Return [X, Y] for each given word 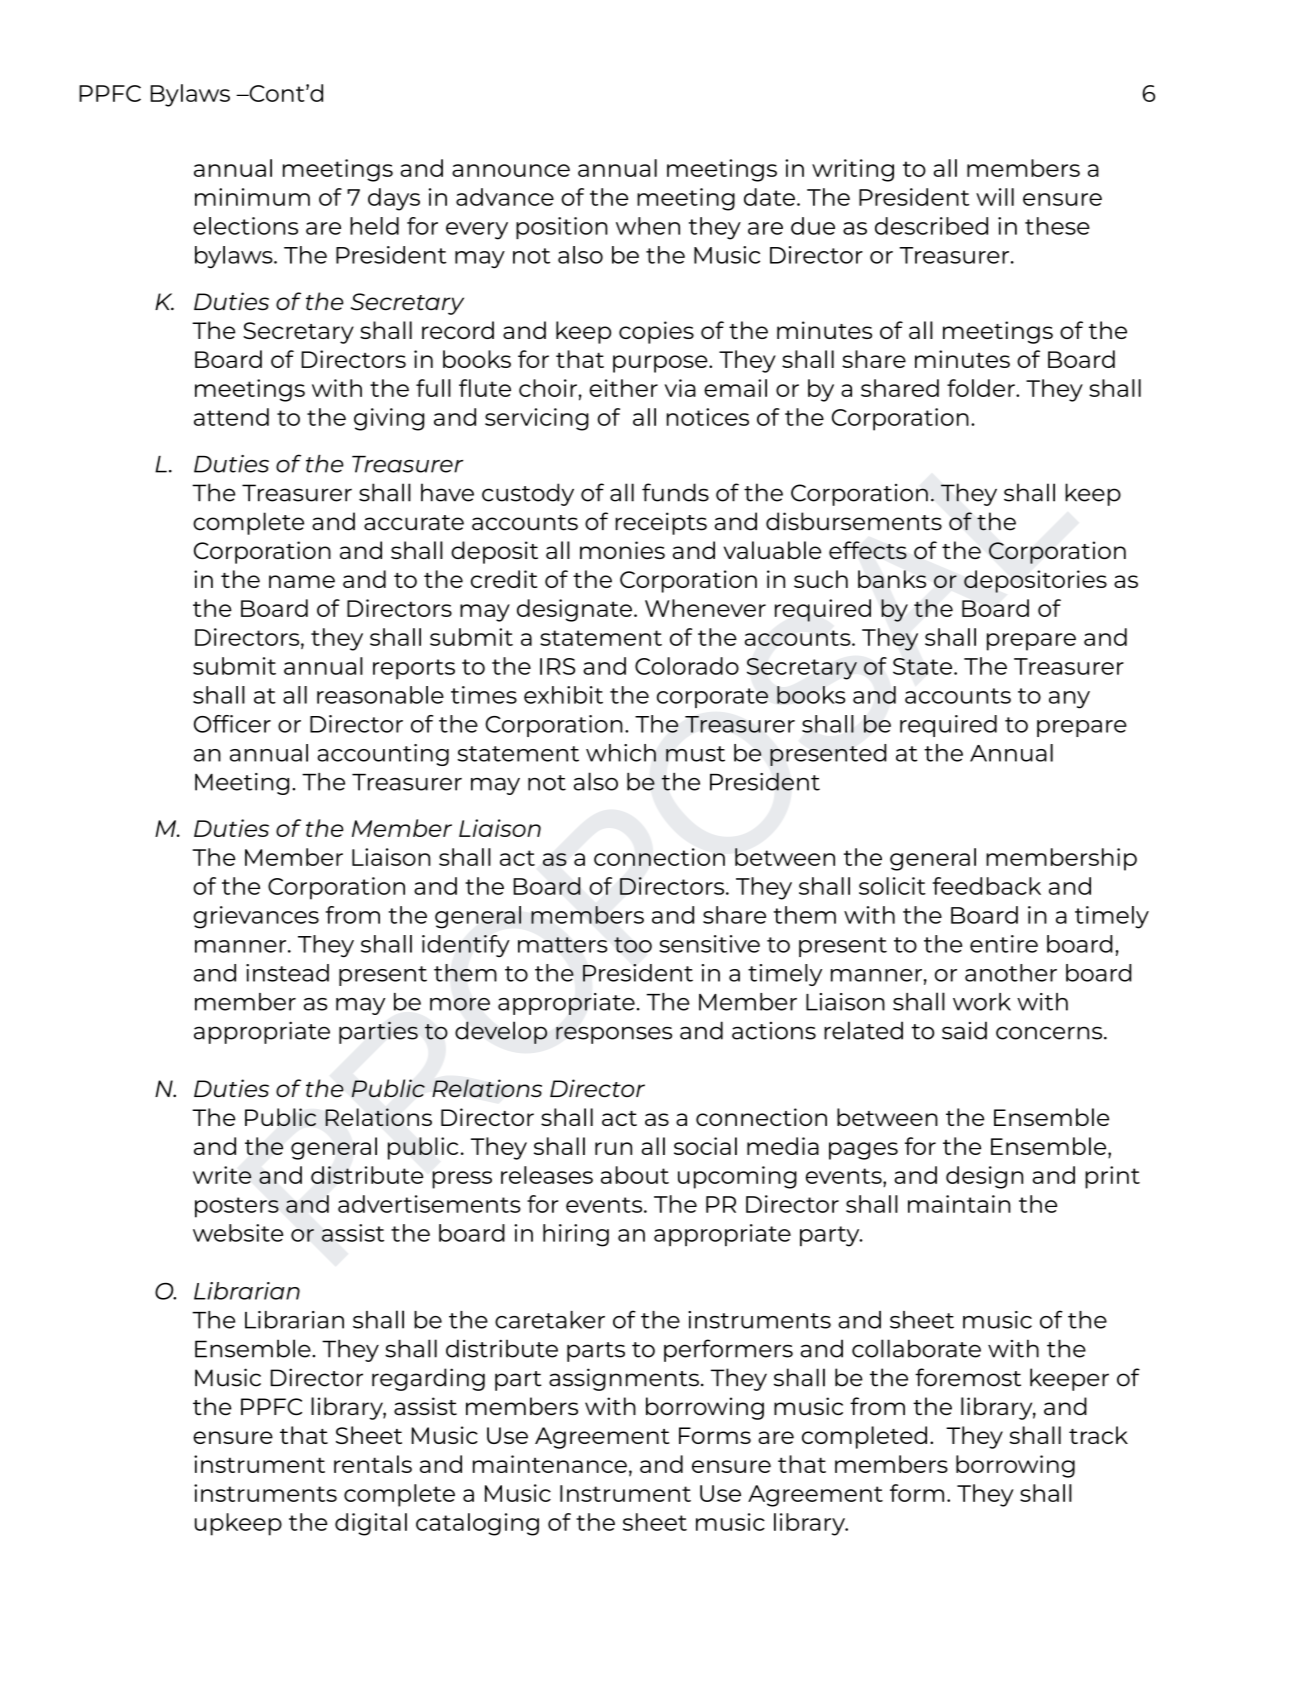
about [635, 1175]
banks [892, 579]
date [769, 197]
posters [237, 1207]
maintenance [550, 1464]
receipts [661, 523]
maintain [959, 1204]
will [995, 197]
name [302, 581]
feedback [986, 886]
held [374, 226]
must [695, 754]
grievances [256, 917]
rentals [373, 1464]
